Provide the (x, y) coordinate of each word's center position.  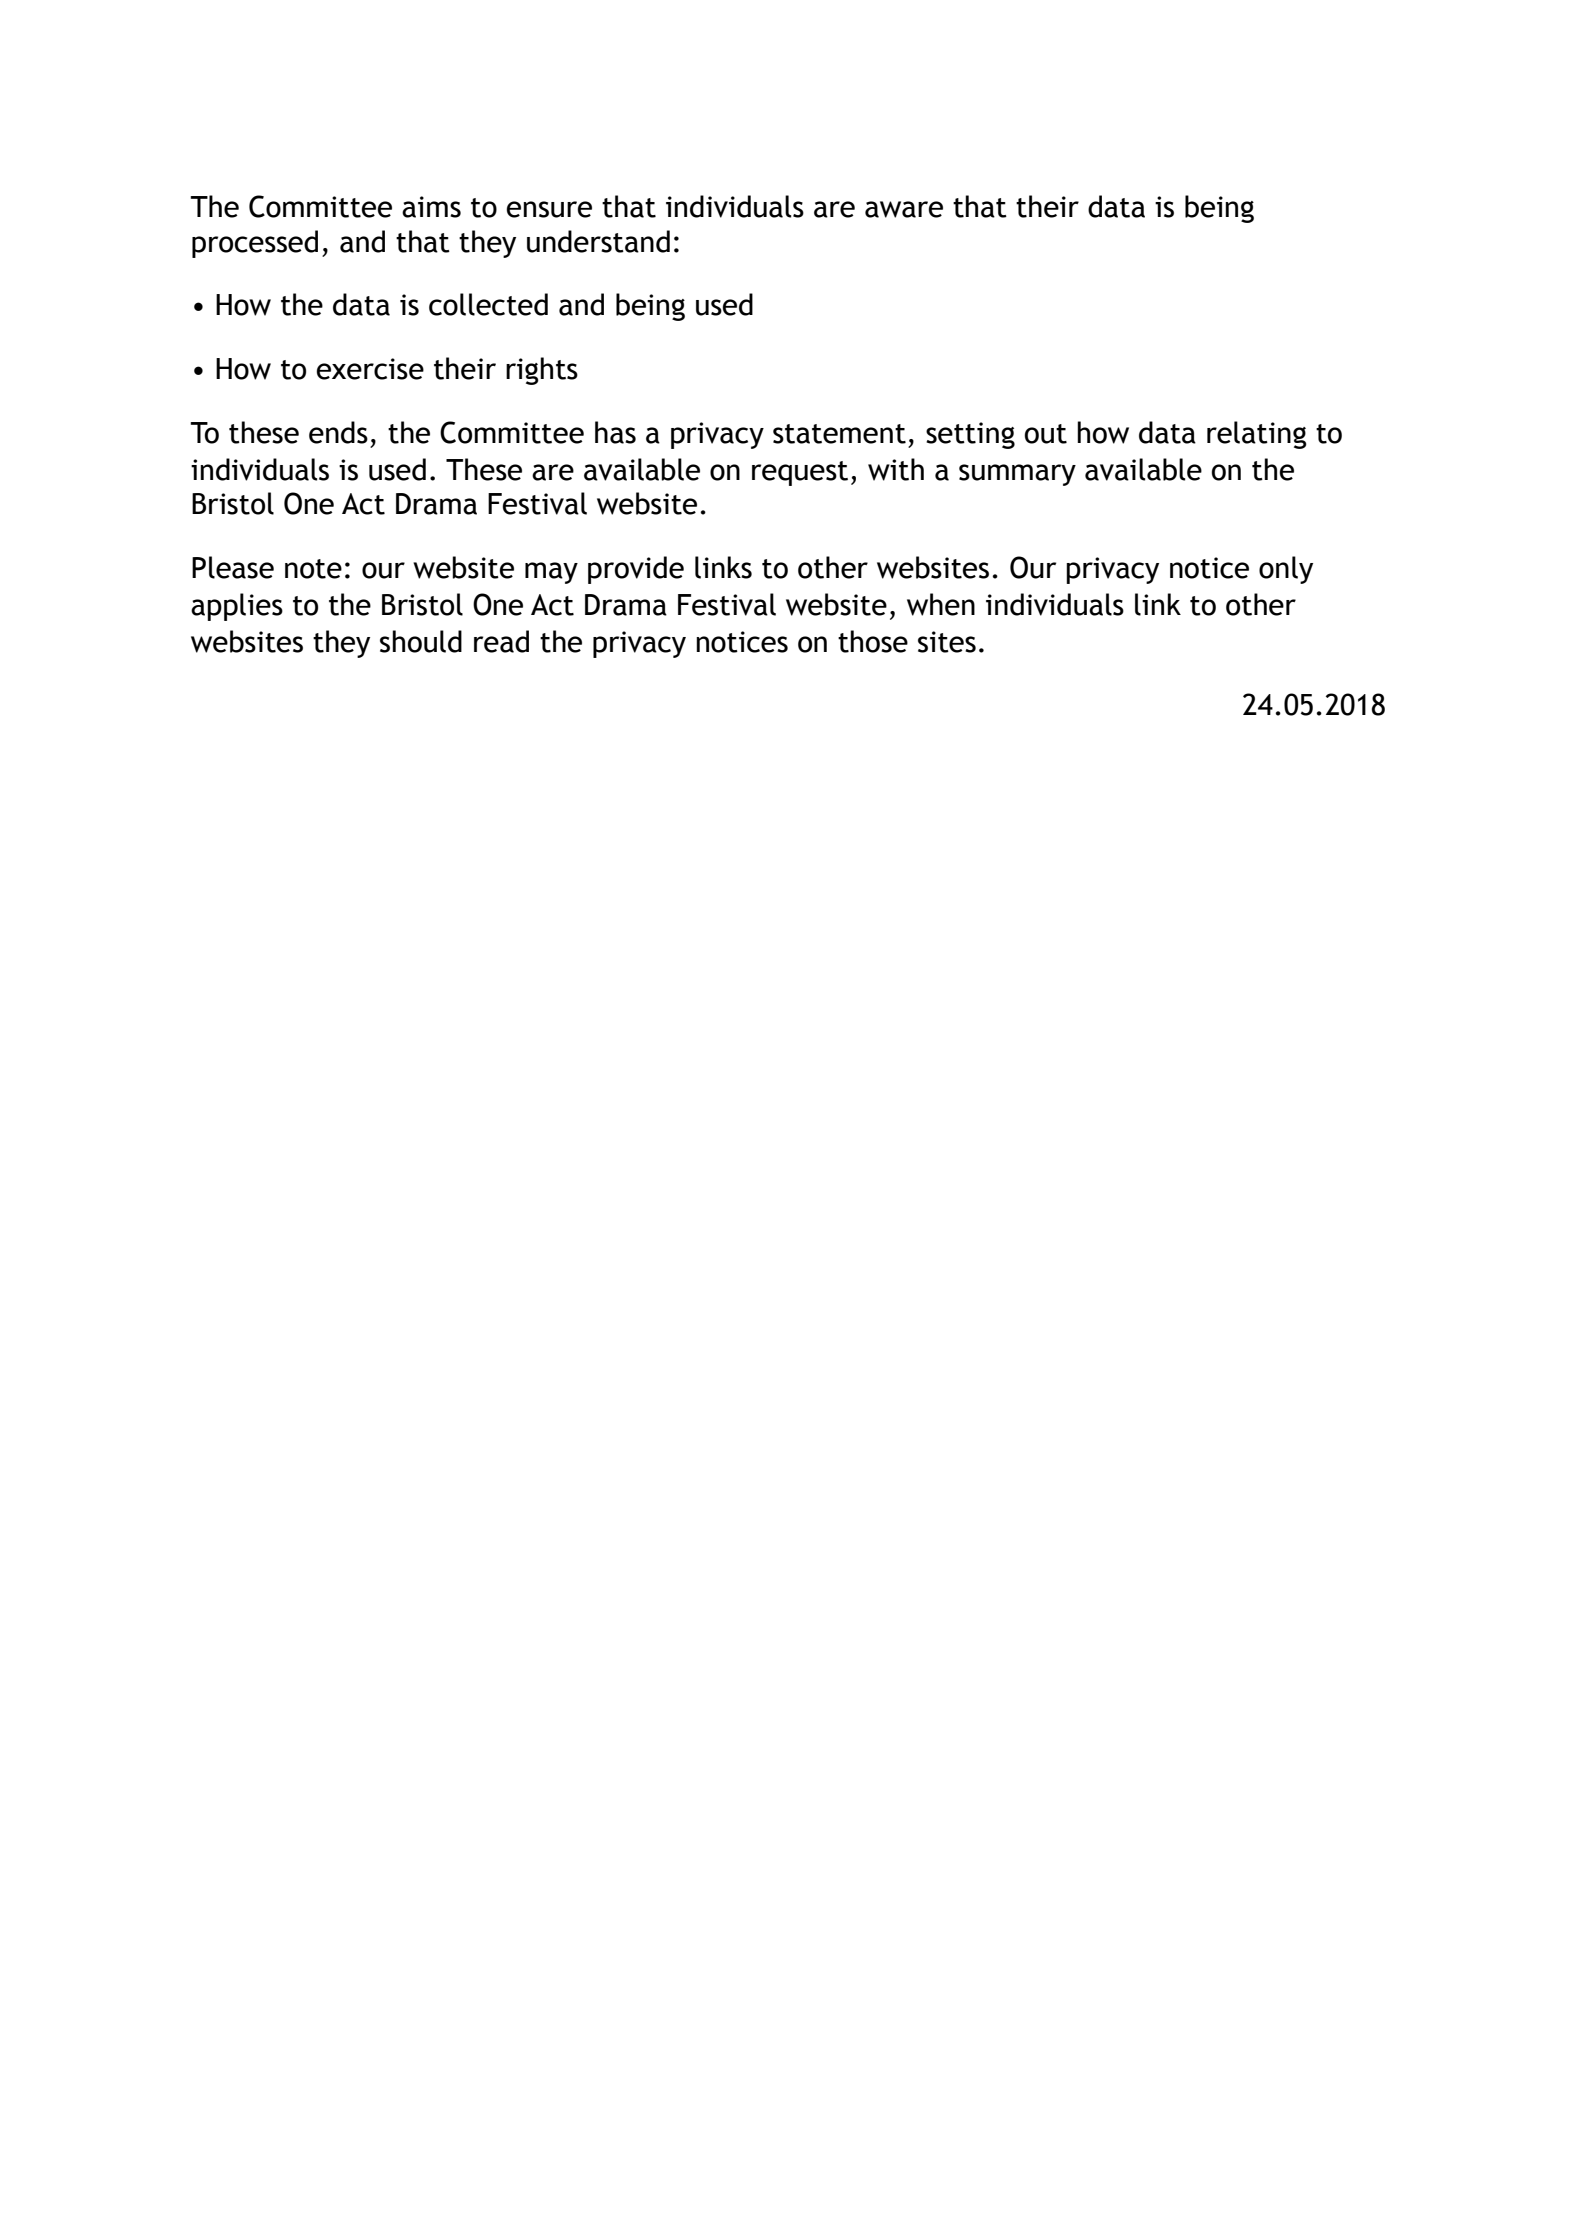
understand (598, 241)
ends (338, 432)
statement (839, 434)
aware (904, 209)
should (421, 641)
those (873, 641)
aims (431, 207)
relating (1257, 435)
